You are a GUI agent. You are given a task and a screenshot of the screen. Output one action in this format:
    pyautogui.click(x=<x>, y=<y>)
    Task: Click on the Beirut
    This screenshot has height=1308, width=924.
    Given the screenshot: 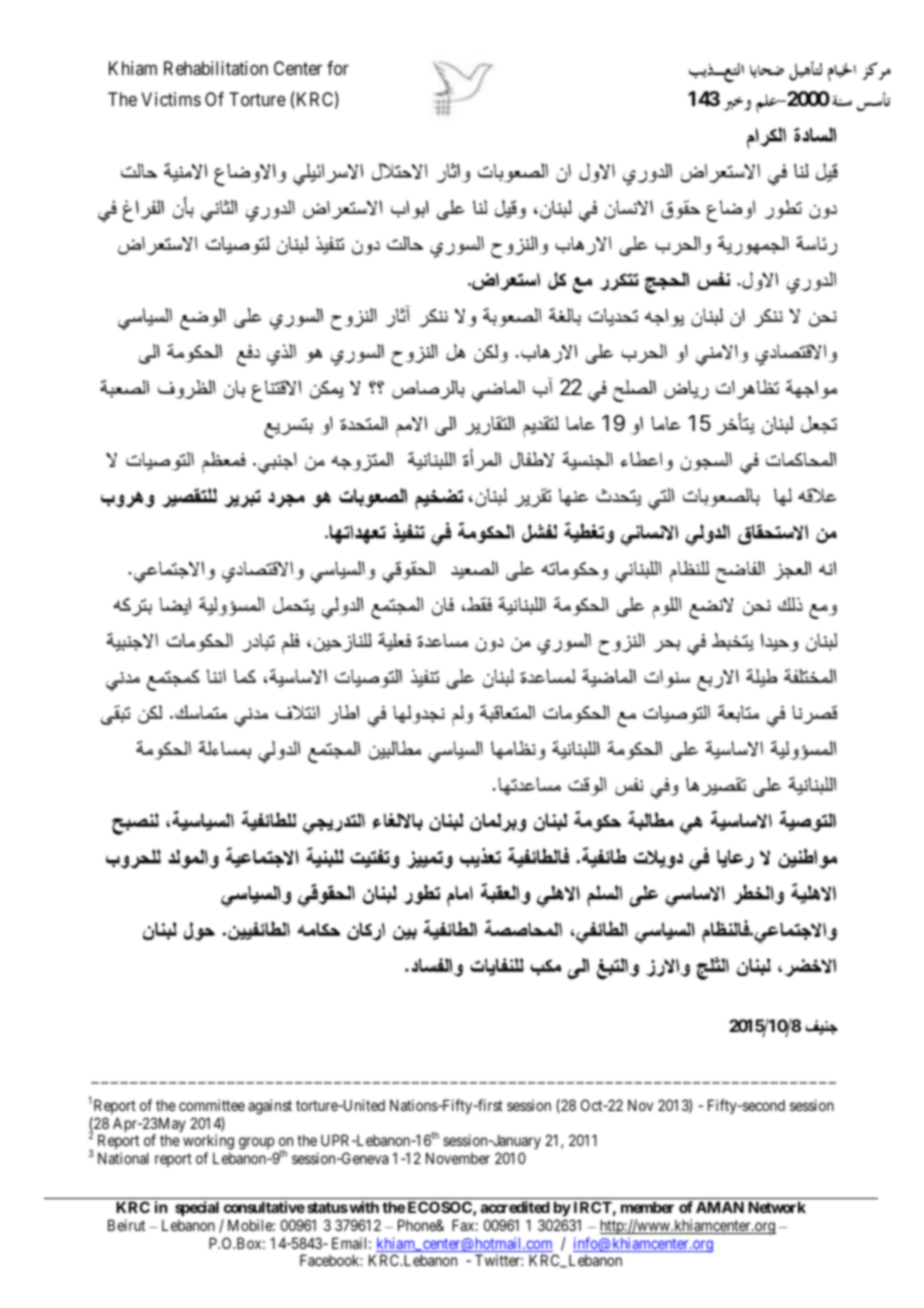 What is the action you would take?
    pyautogui.click(x=126, y=1225)
